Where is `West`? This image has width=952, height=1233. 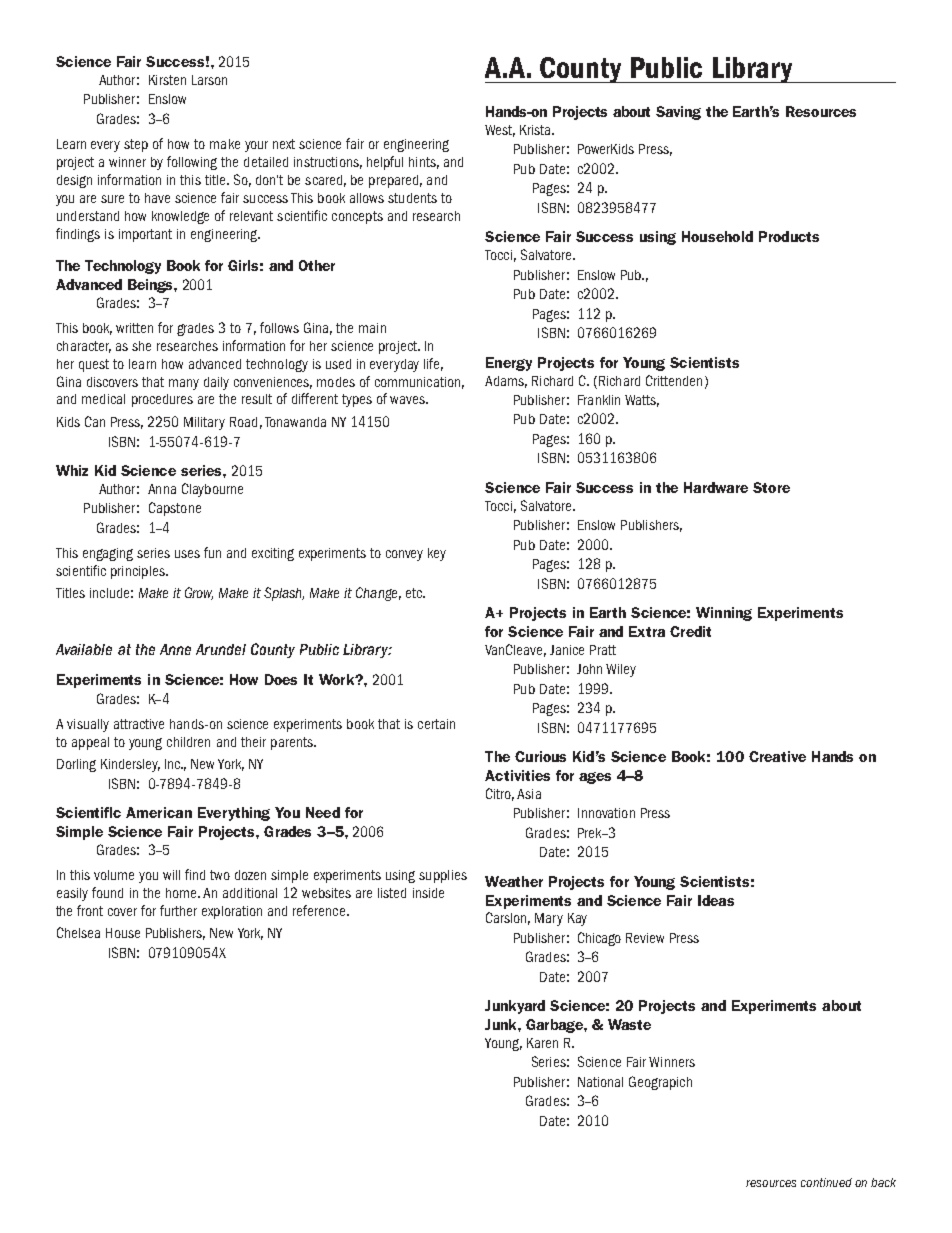 West is located at coordinates (500, 131).
